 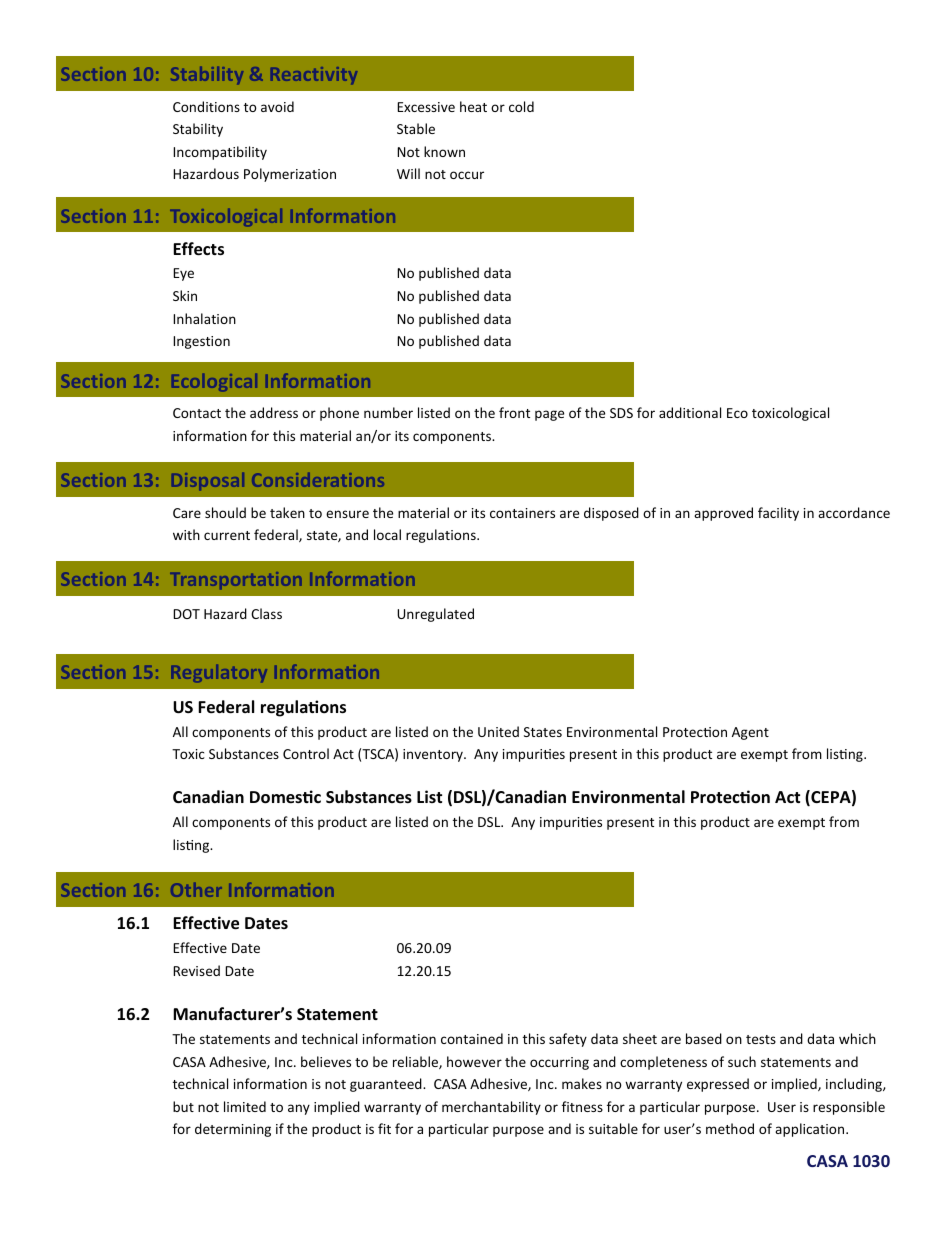 I want to click on front, so click(x=514, y=412).
